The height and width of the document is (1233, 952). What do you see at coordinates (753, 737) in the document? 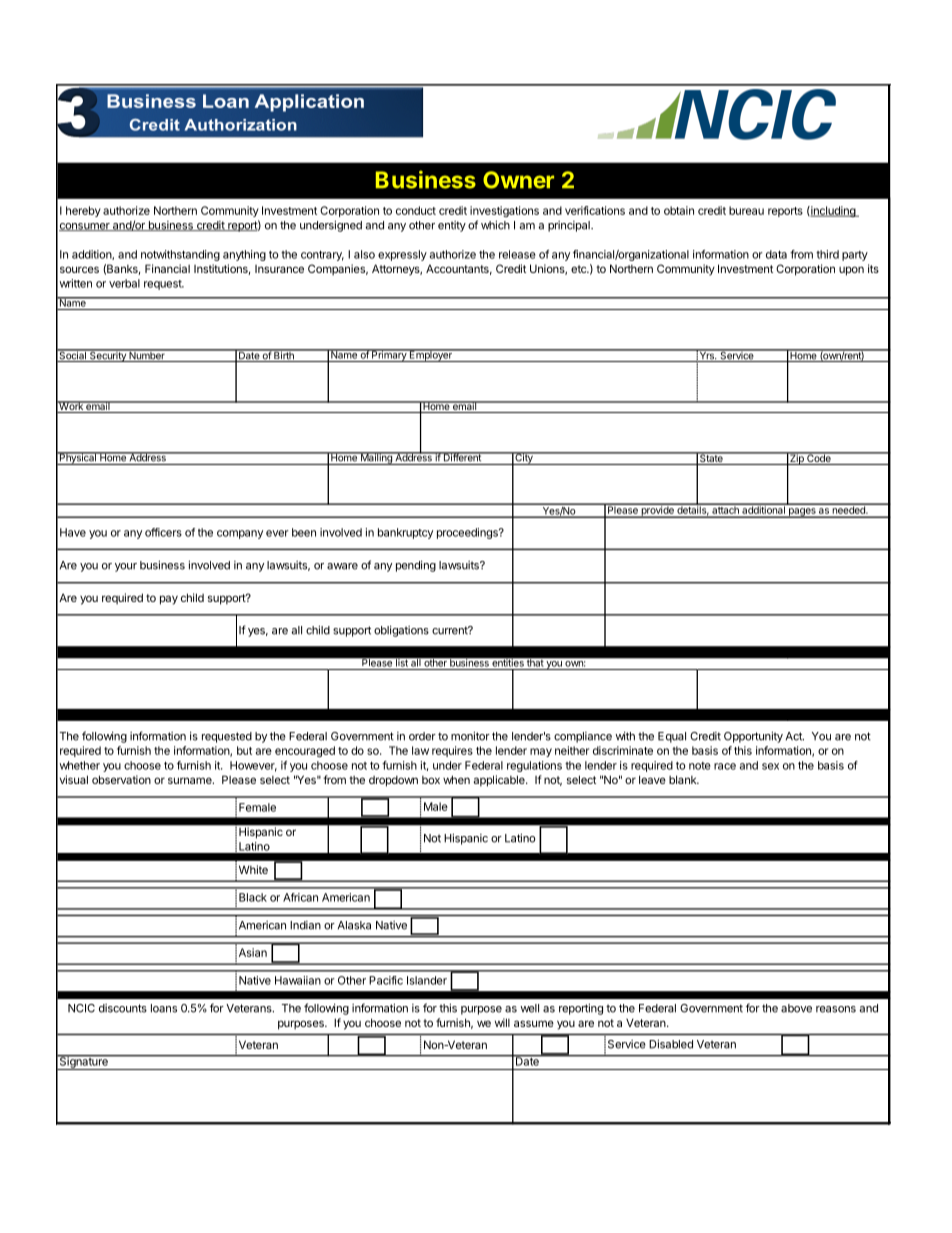
I see `Opportunity` at bounding box center [753, 737].
